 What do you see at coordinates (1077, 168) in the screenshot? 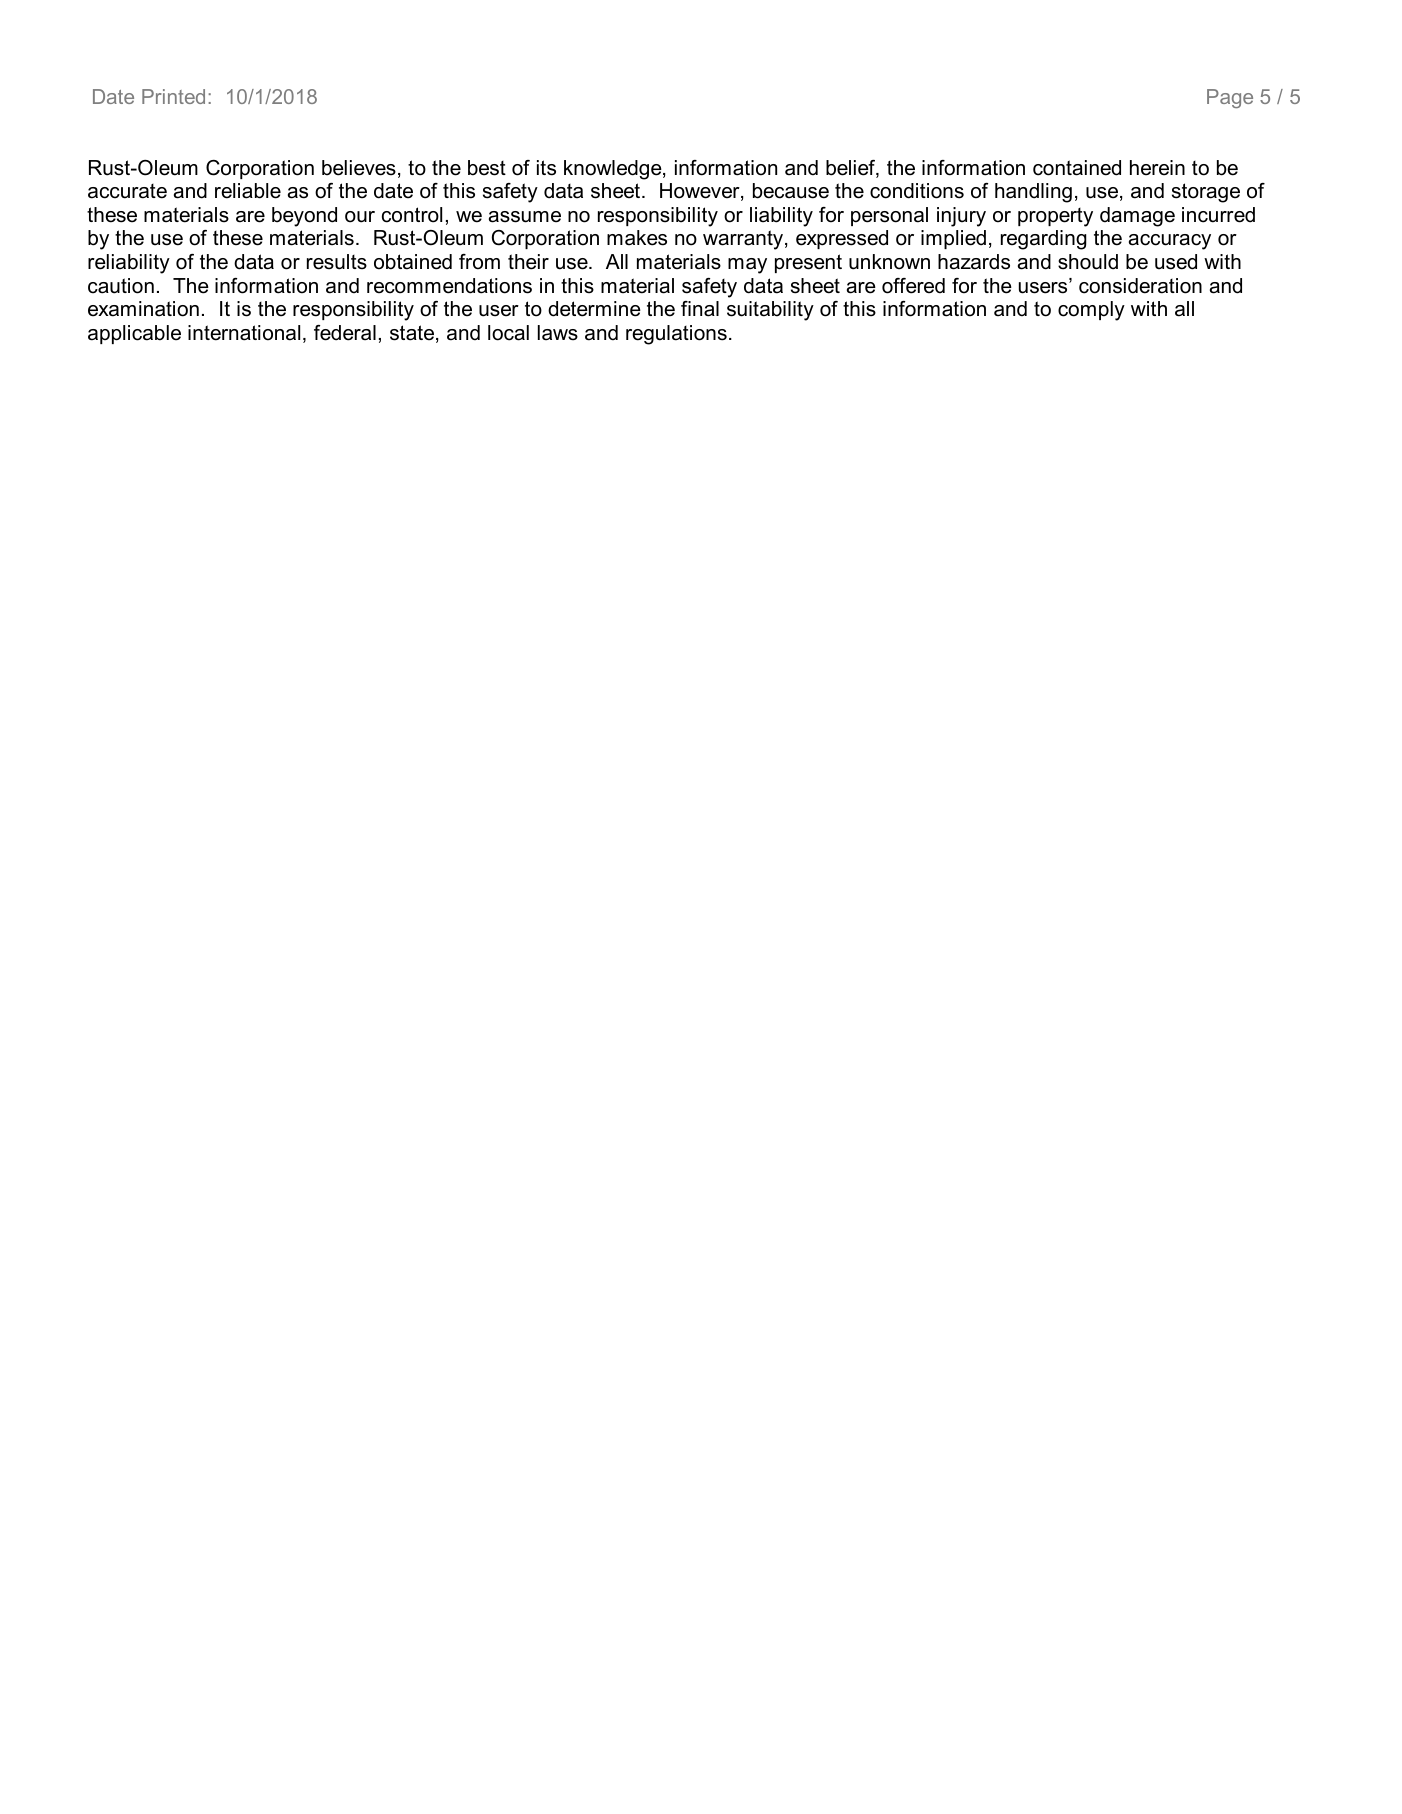
I see `contained` at bounding box center [1077, 168].
